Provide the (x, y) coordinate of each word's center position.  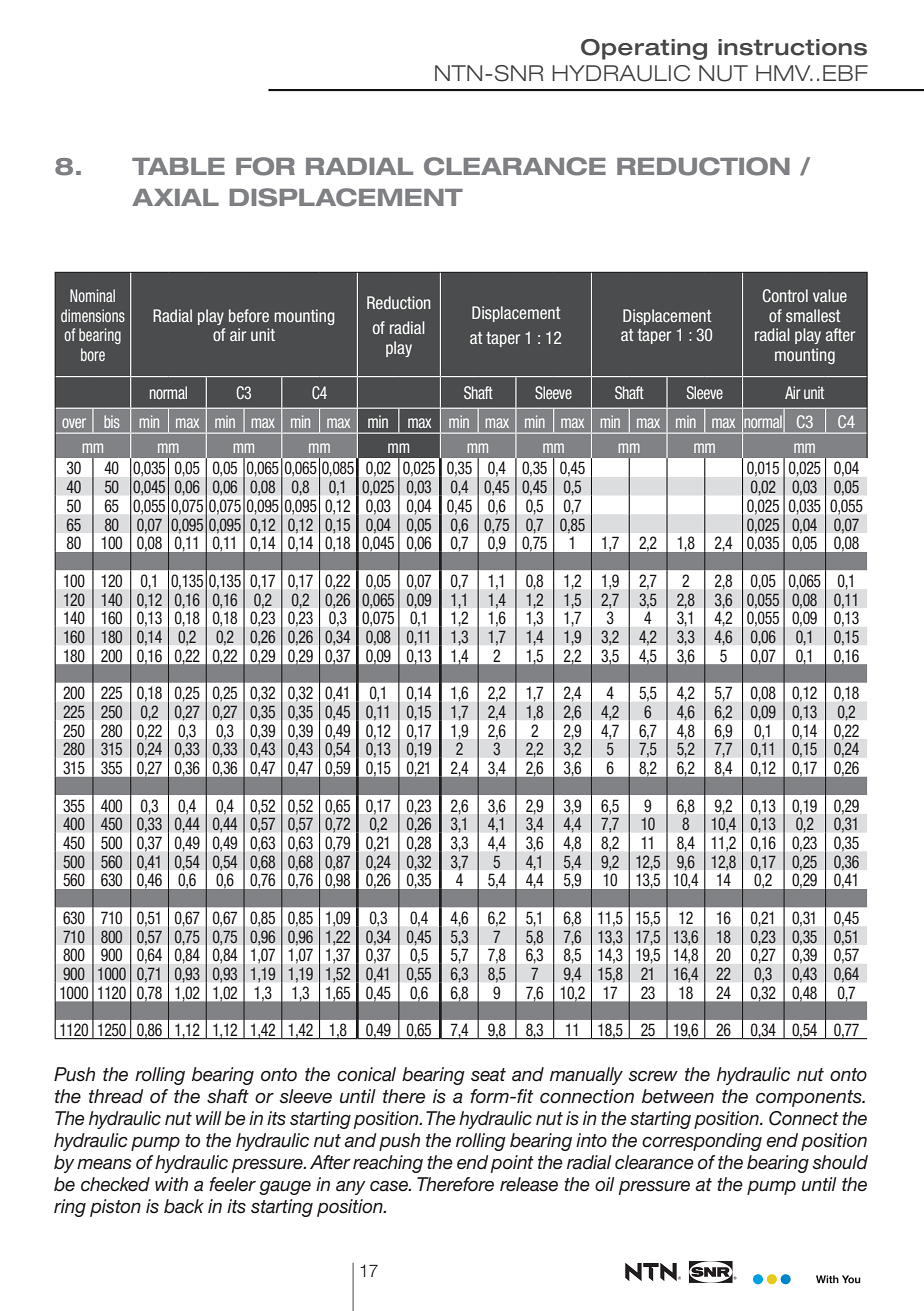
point (512, 1164)
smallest (813, 315)
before (249, 315)
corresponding (702, 1142)
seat (488, 1075)
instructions (792, 47)
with (171, 1184)
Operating (644, 49)
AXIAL (175, 197)
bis (112, 421)
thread (116, 1096)
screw (653, 1076)
